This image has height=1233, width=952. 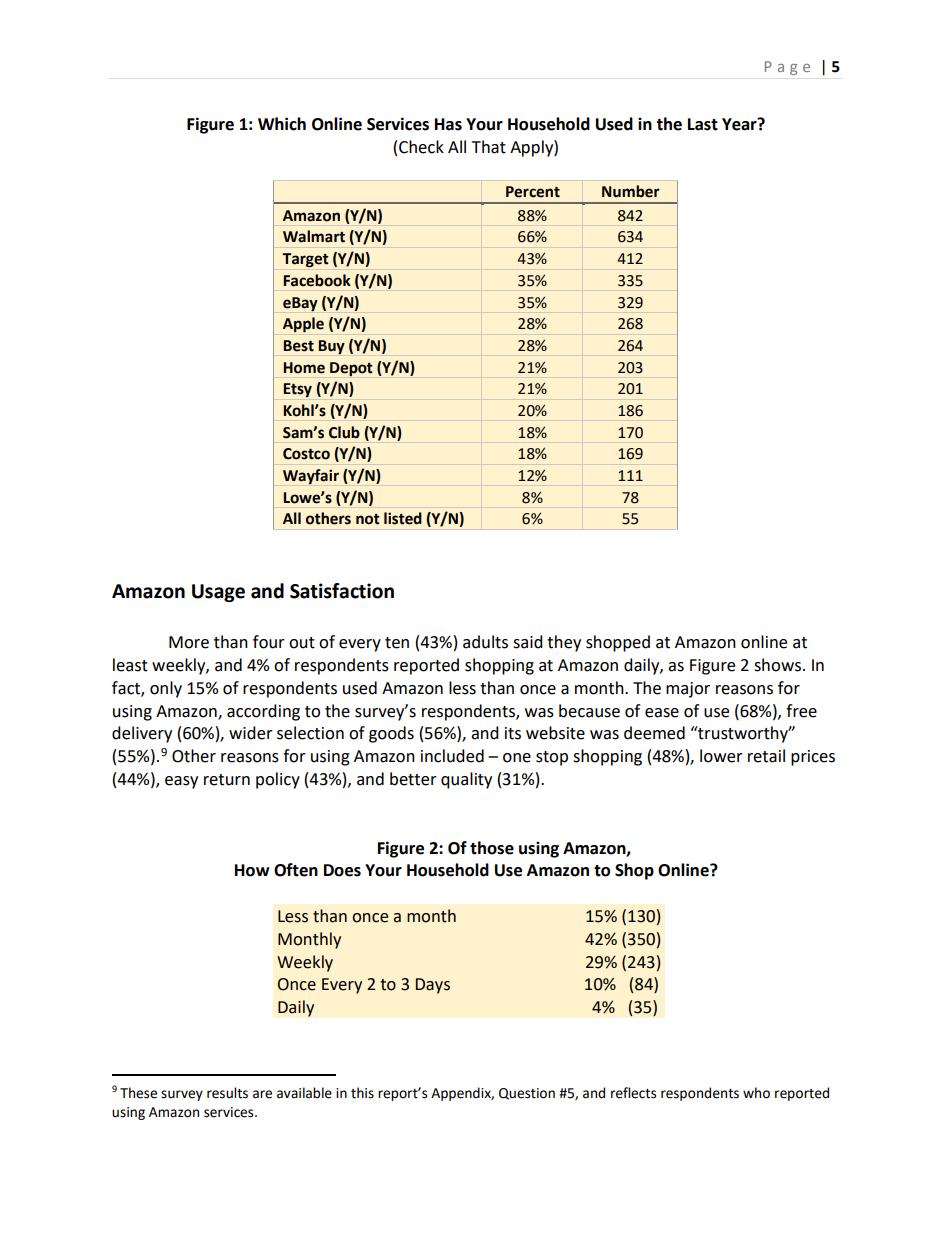 What do you see at coordinates (703, 124) in the image?
I see `Last` at bounding box center [703, 124].
